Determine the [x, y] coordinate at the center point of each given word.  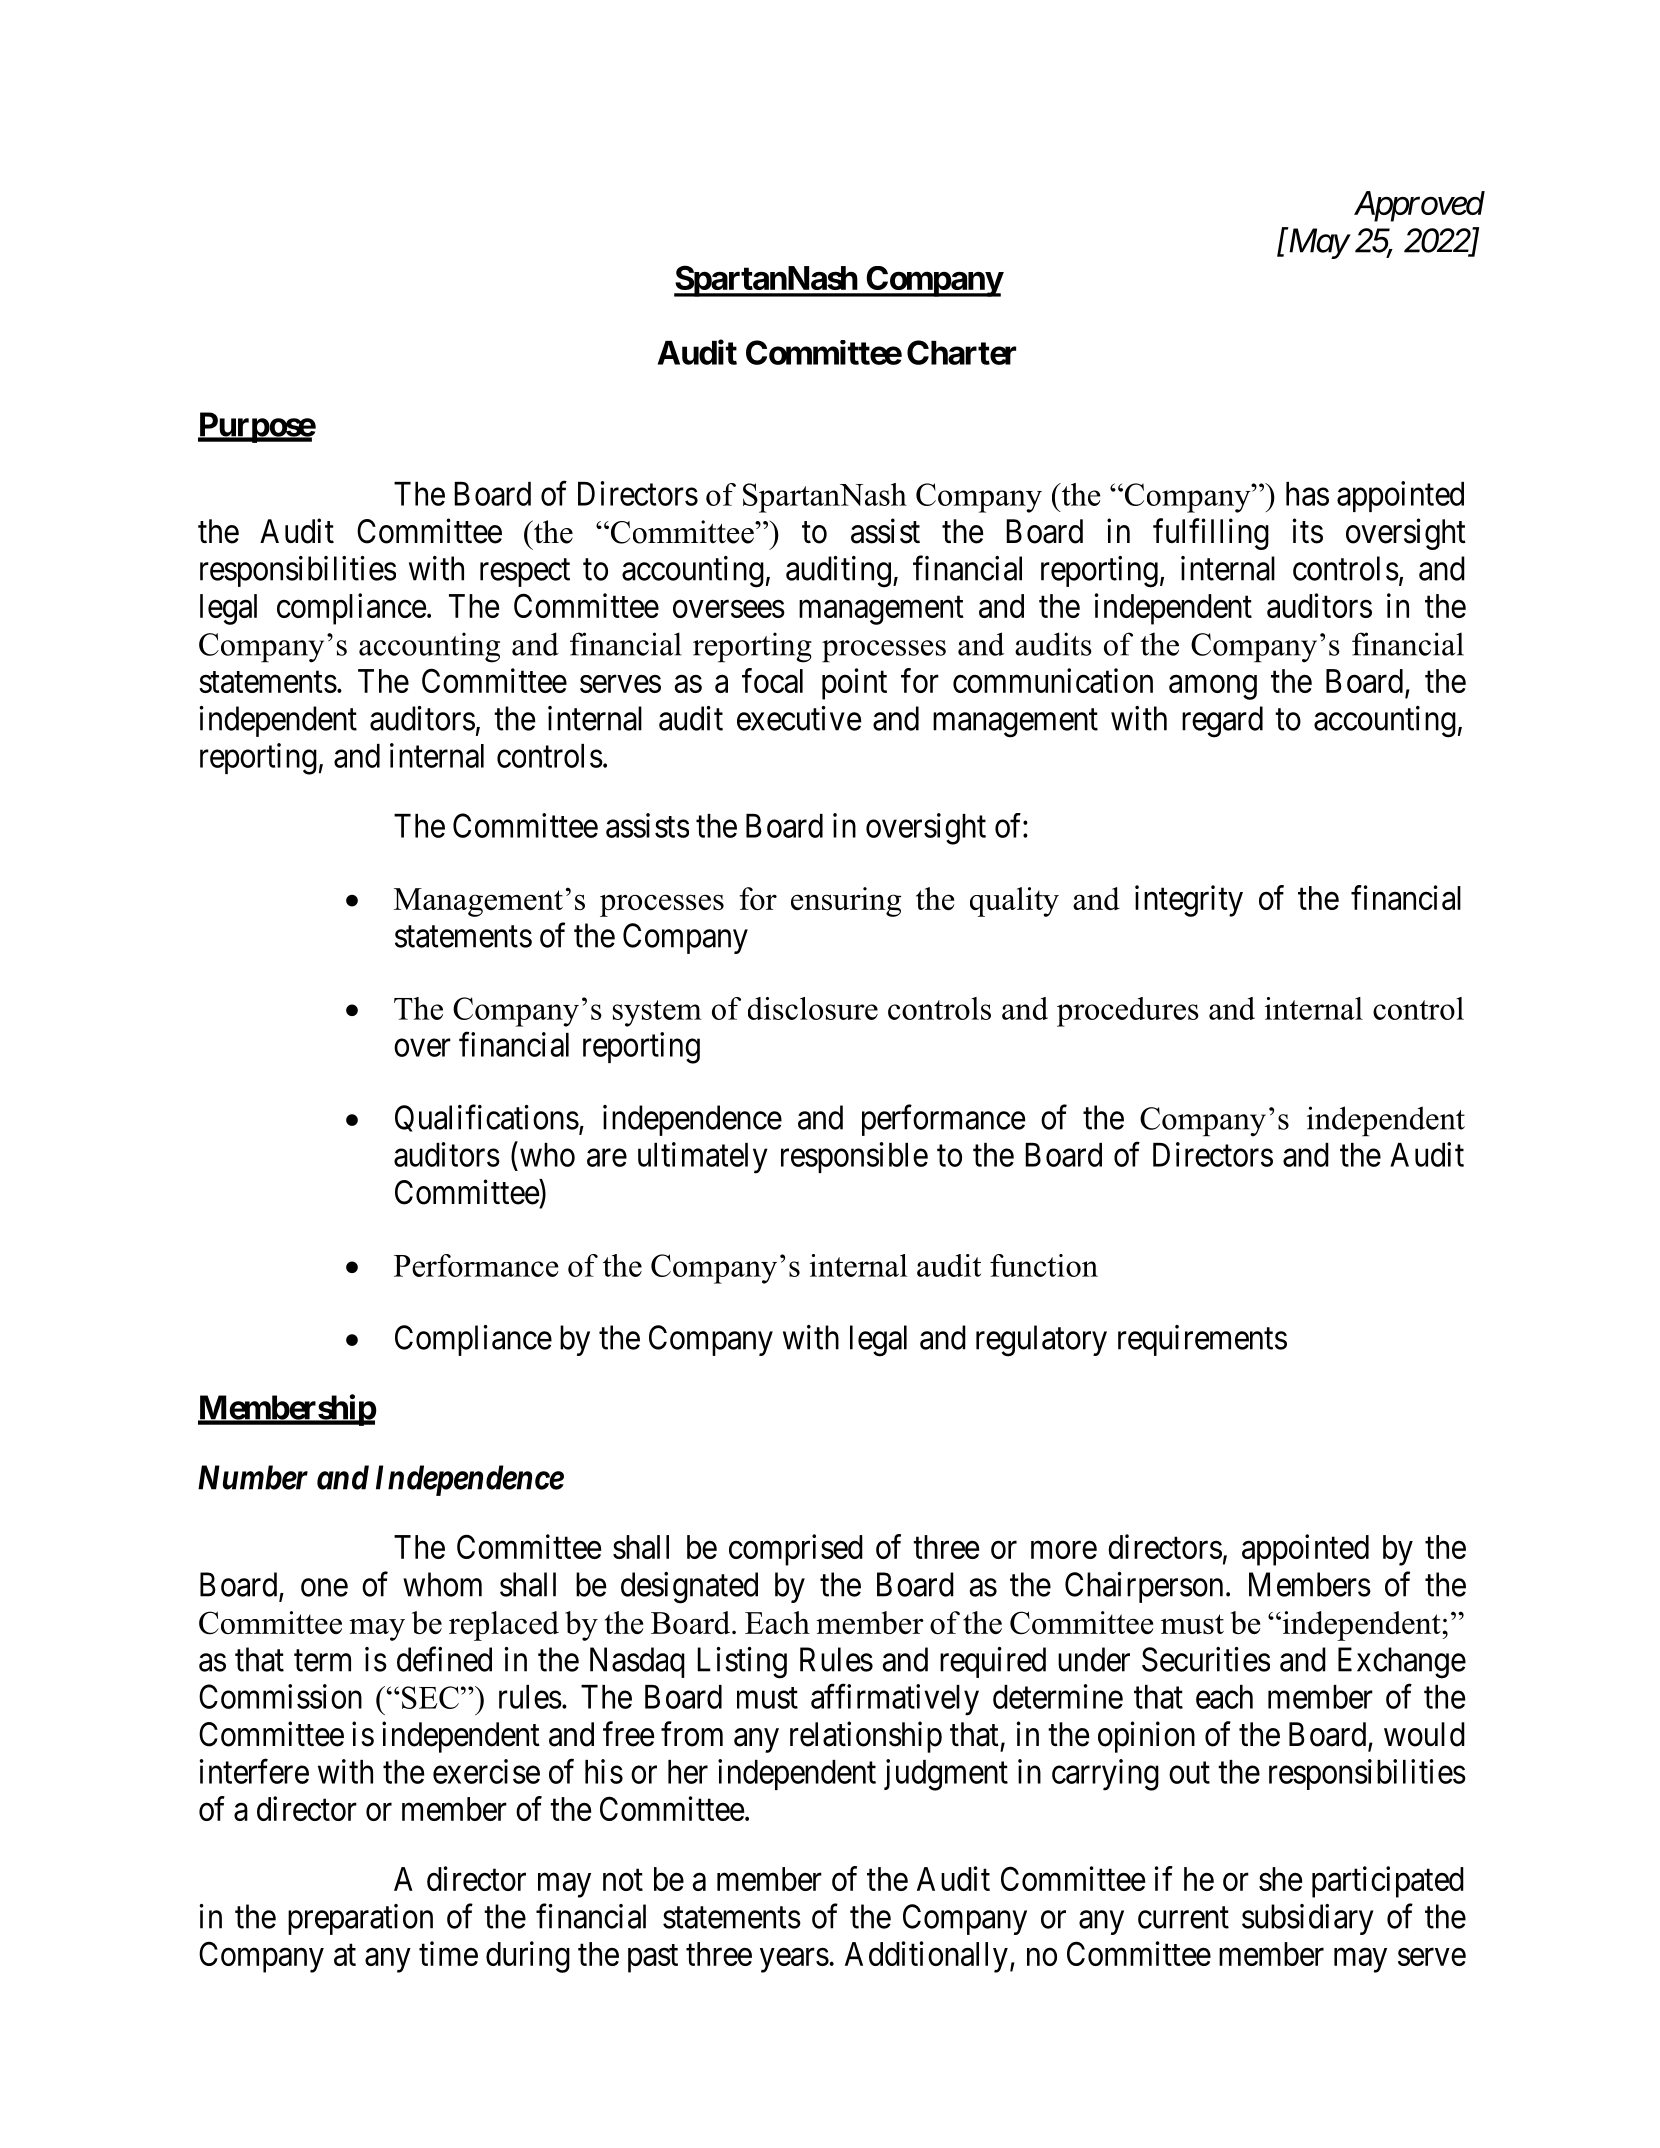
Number [253, 1477]
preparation [360, 1919]
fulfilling [1211, 534]
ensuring [846, 902]
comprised [796, 1550]
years [794, 1960]
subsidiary [1308, 1919]
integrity [1189, 901]
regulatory [1041, 1341]
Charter [961, 352]
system [657, 1013]
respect [525, 573]
